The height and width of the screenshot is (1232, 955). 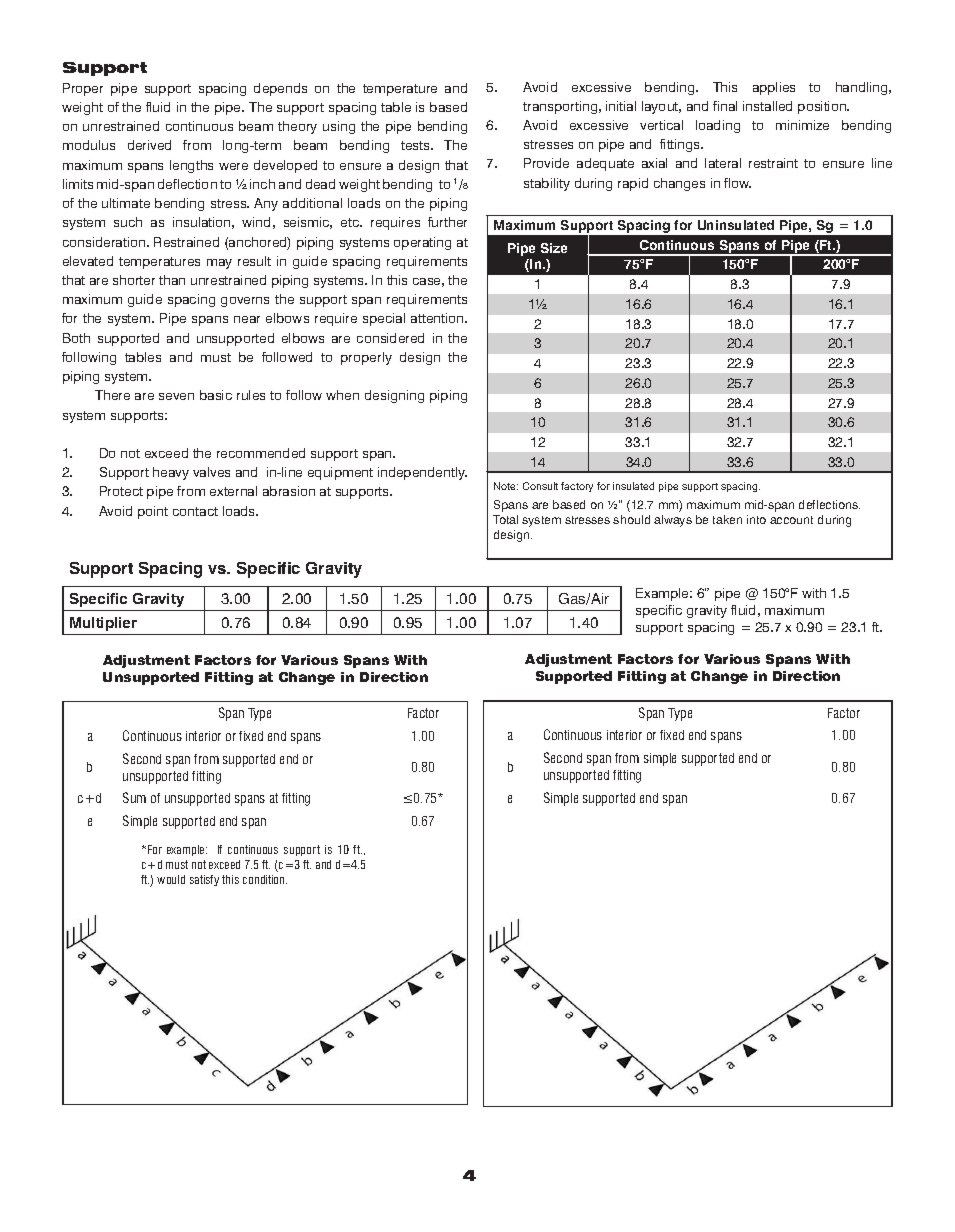 What do you see at coordinates (416, 145) in the screenshot?
I see `tests` at bounding box center [416, 145].
